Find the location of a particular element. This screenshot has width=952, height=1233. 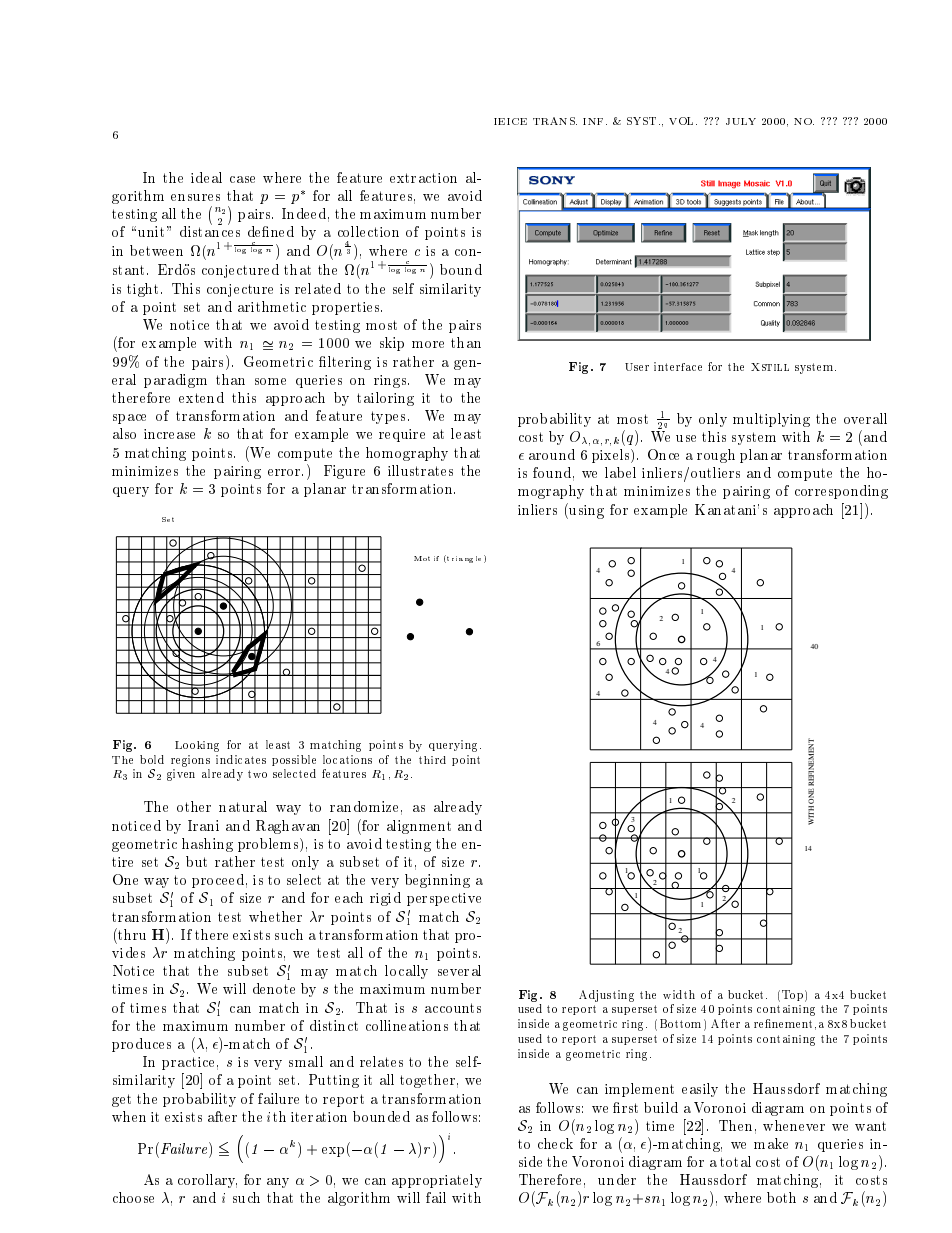

appropriately is located at coordinates (437, 1181).
